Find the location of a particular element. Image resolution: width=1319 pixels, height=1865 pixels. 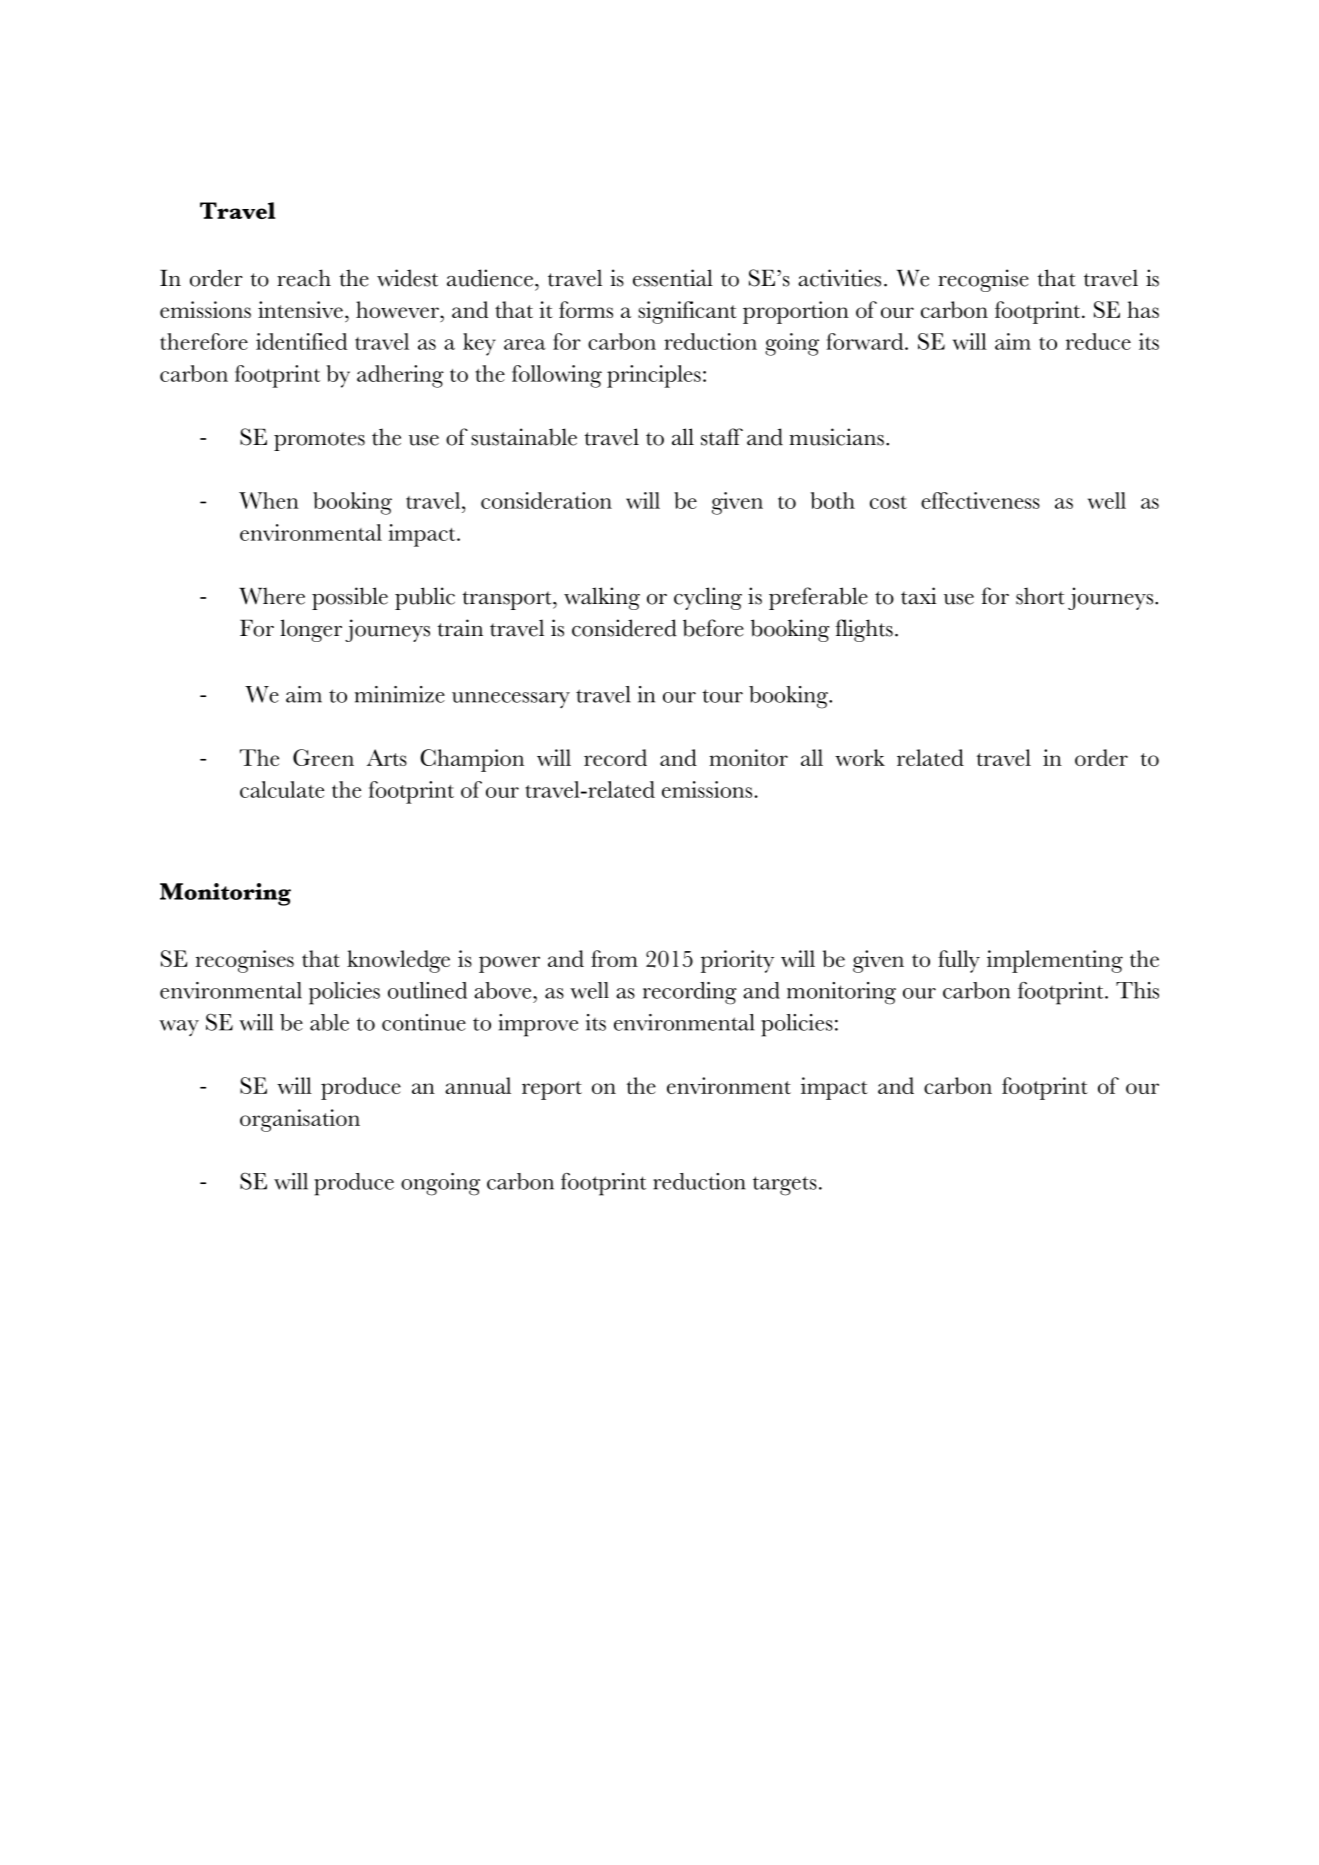

Where is located at coordinates (272, 596).
